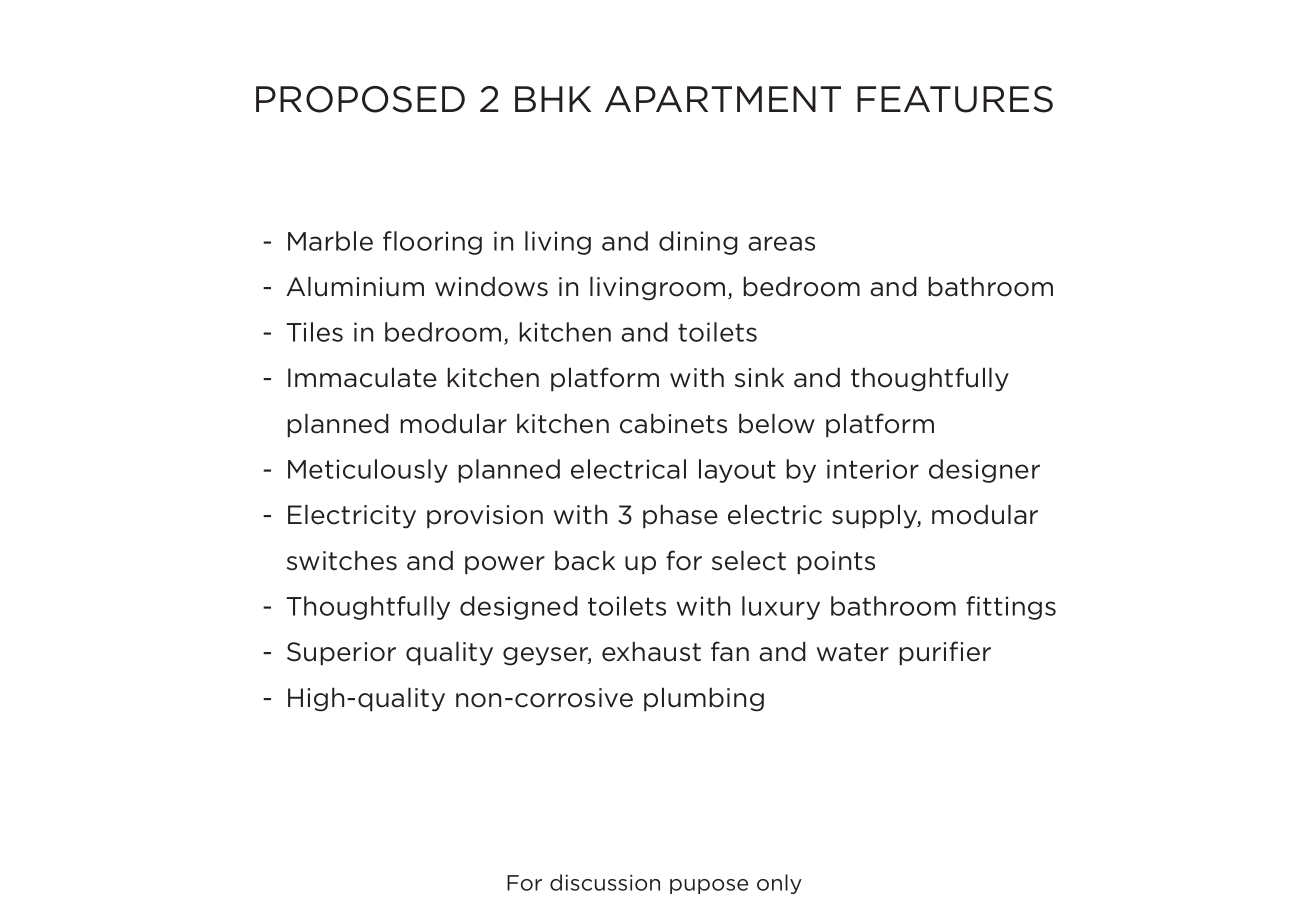 This screenshot has height=924, width=1308. Describe the element at coordinates (680, 516) in the screenshot. I see `phase` at that location.
